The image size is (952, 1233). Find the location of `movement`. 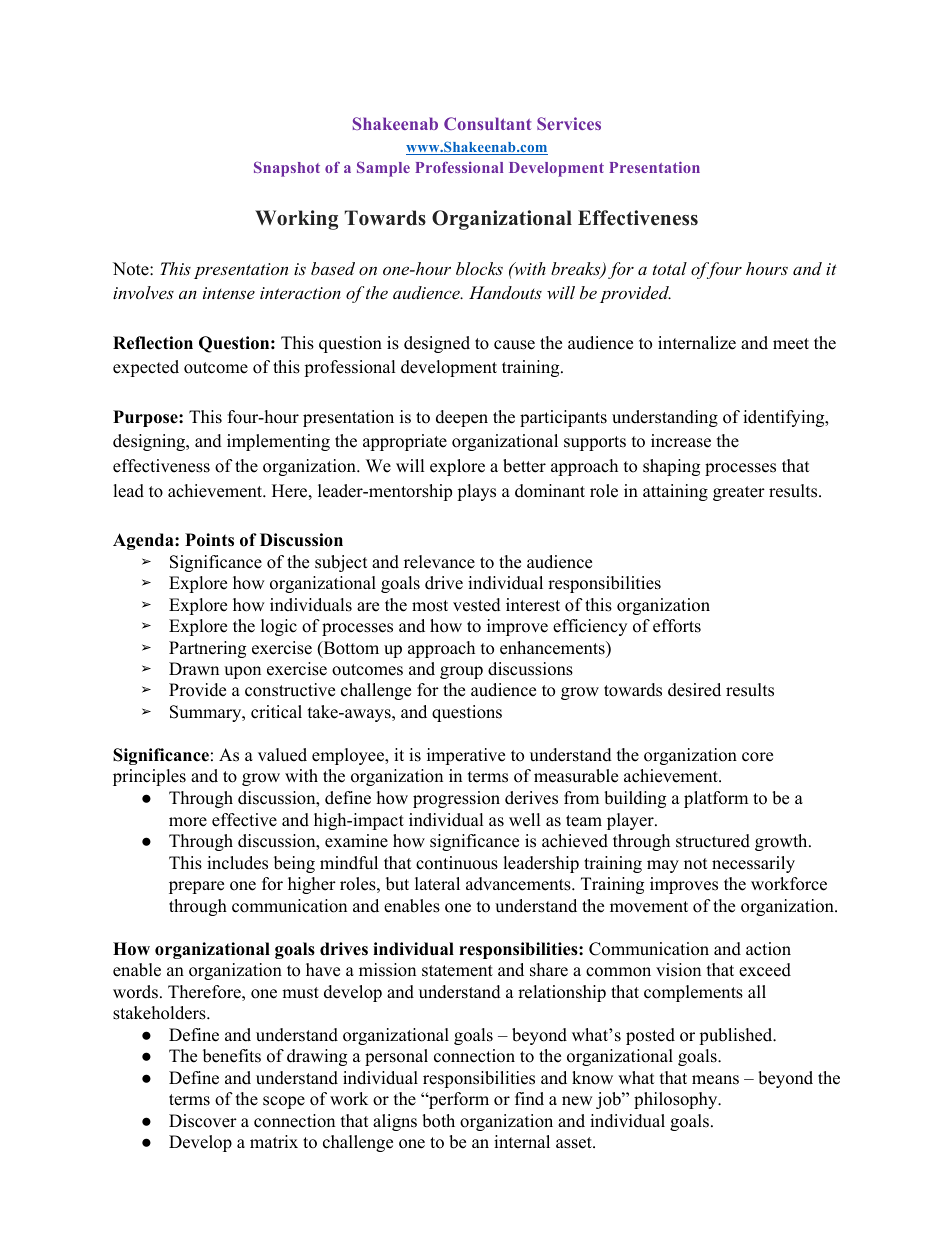

movement is located at coordinates (649, 907).
